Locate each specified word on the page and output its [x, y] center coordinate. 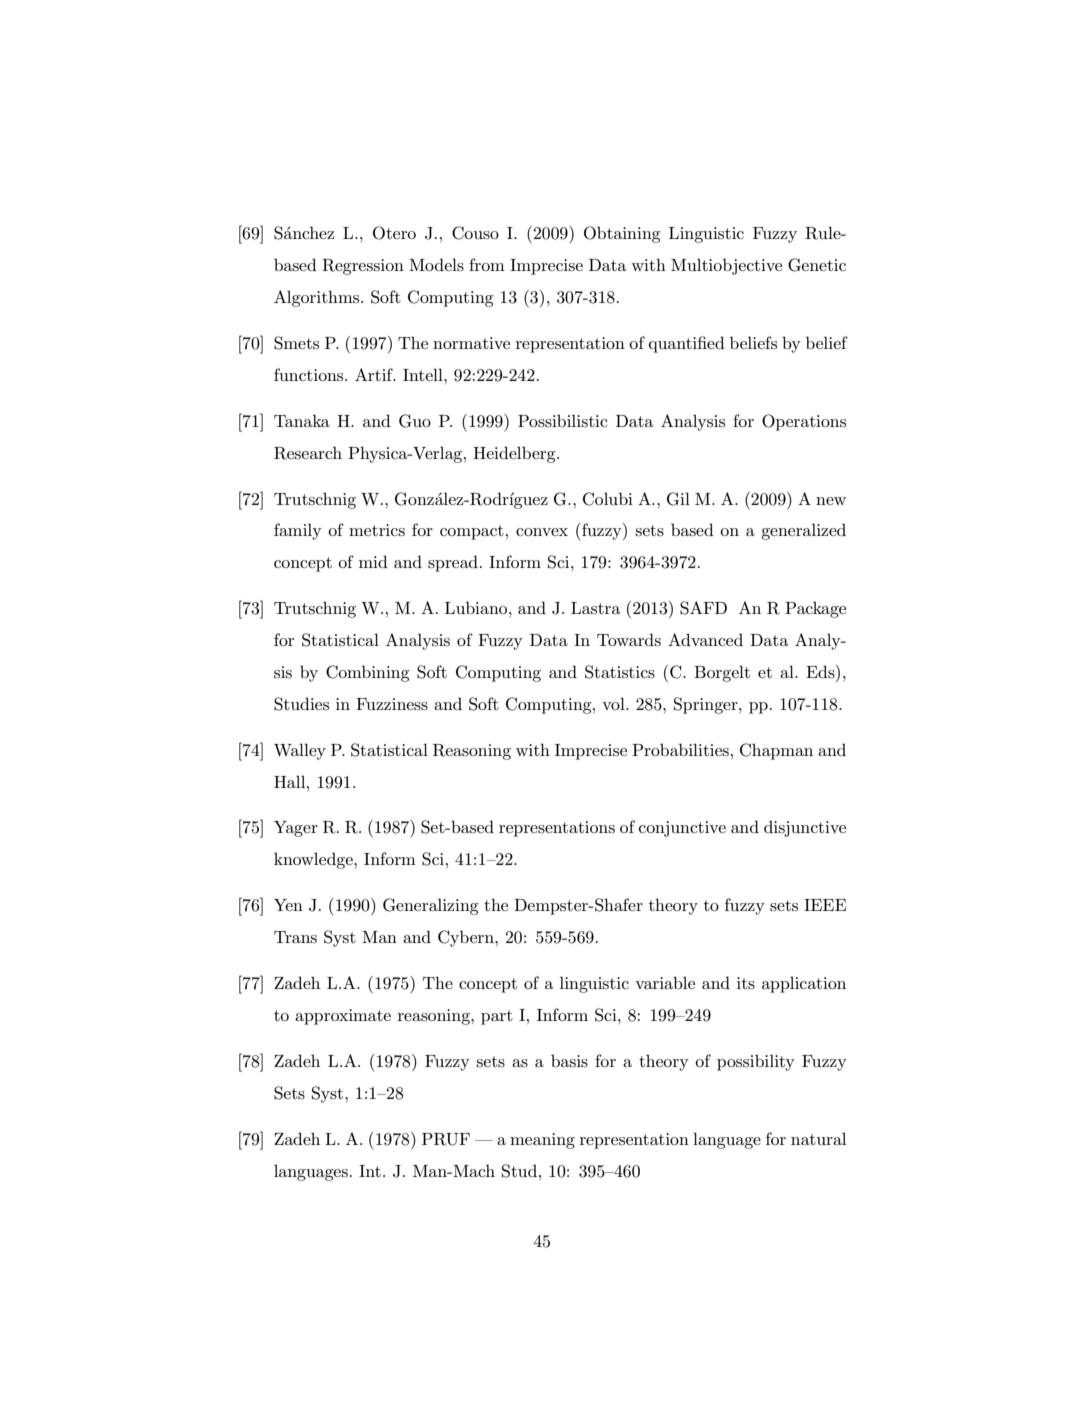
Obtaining [622, 234]
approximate [343, 1017]
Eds [821, 671]
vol [614, 703]
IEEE [825, 905]
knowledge [314, 860]
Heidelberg [515, 454]
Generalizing [431, 906]
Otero [394, 233]
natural [818, 1138]
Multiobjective [726, 266]
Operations [804, 422]
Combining [368, 673]
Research [308, 453]
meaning [542, 1141]
